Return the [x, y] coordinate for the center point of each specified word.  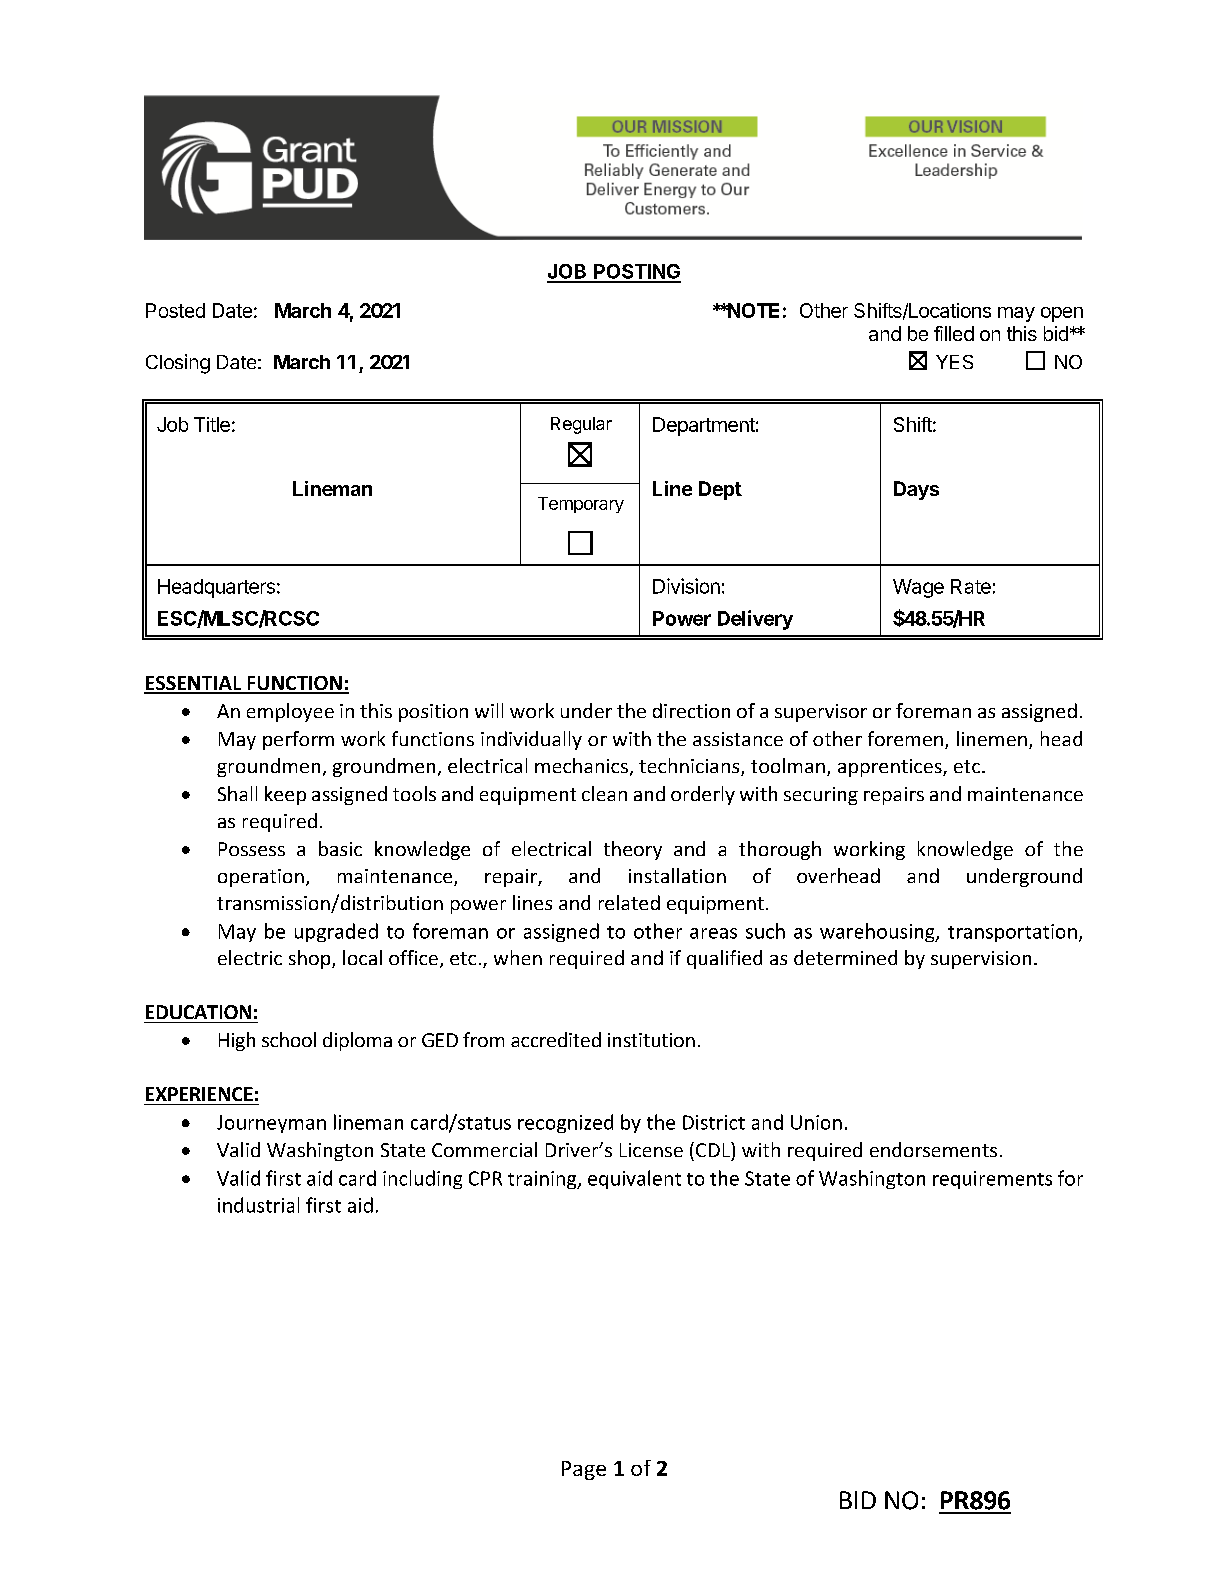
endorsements [933, 1149]
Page [584, 1470]
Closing [178, 364]
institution [651, 1040]
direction [691, 710]
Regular [581, 425]
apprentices [891, 768]
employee [290, 712]
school [289, 1039]
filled [954, 333]
